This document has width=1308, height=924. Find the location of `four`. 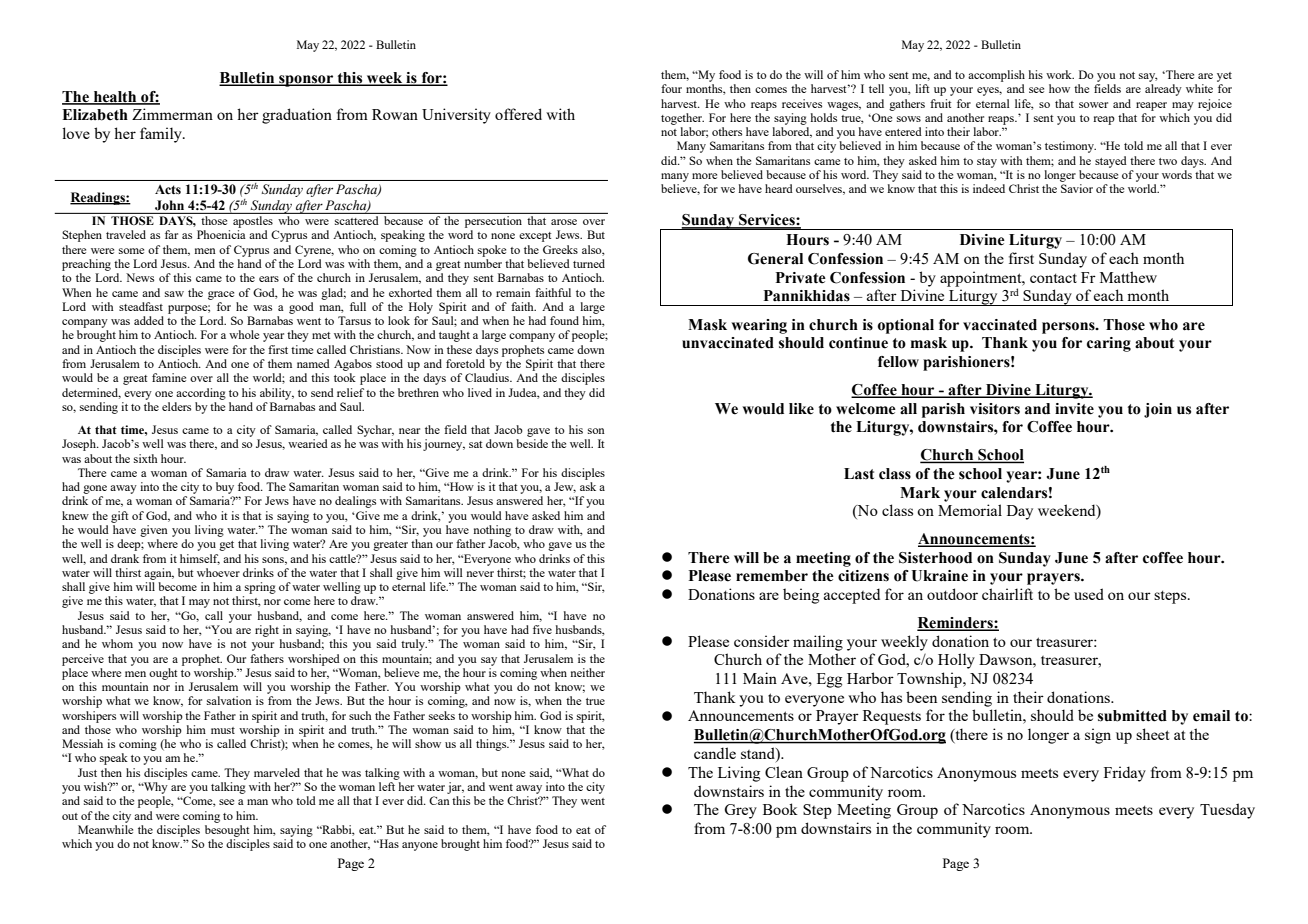

four is located at coordinates (671, 88).
